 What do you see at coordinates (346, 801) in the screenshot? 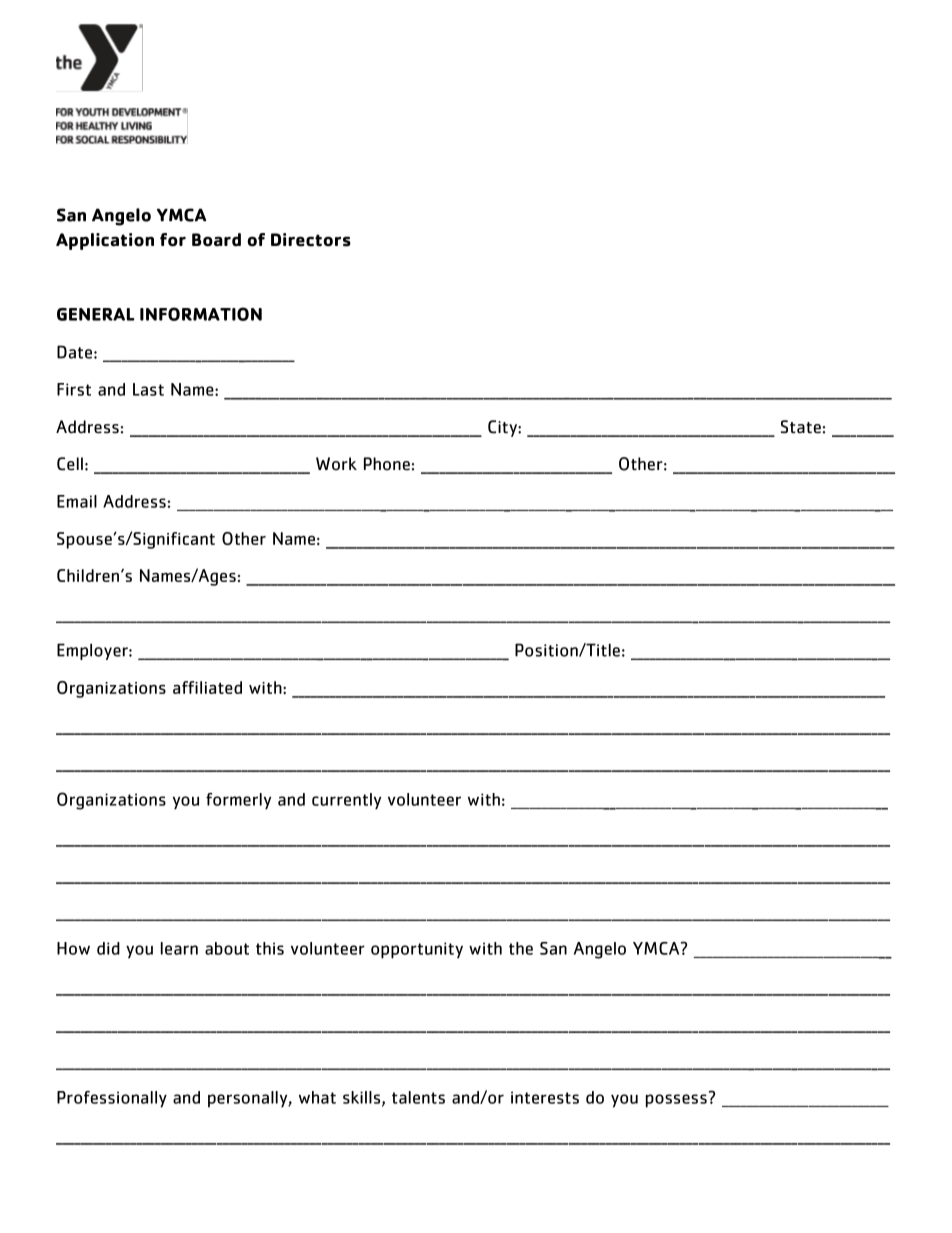
I see `currently` at bounding box center [346, 801].
